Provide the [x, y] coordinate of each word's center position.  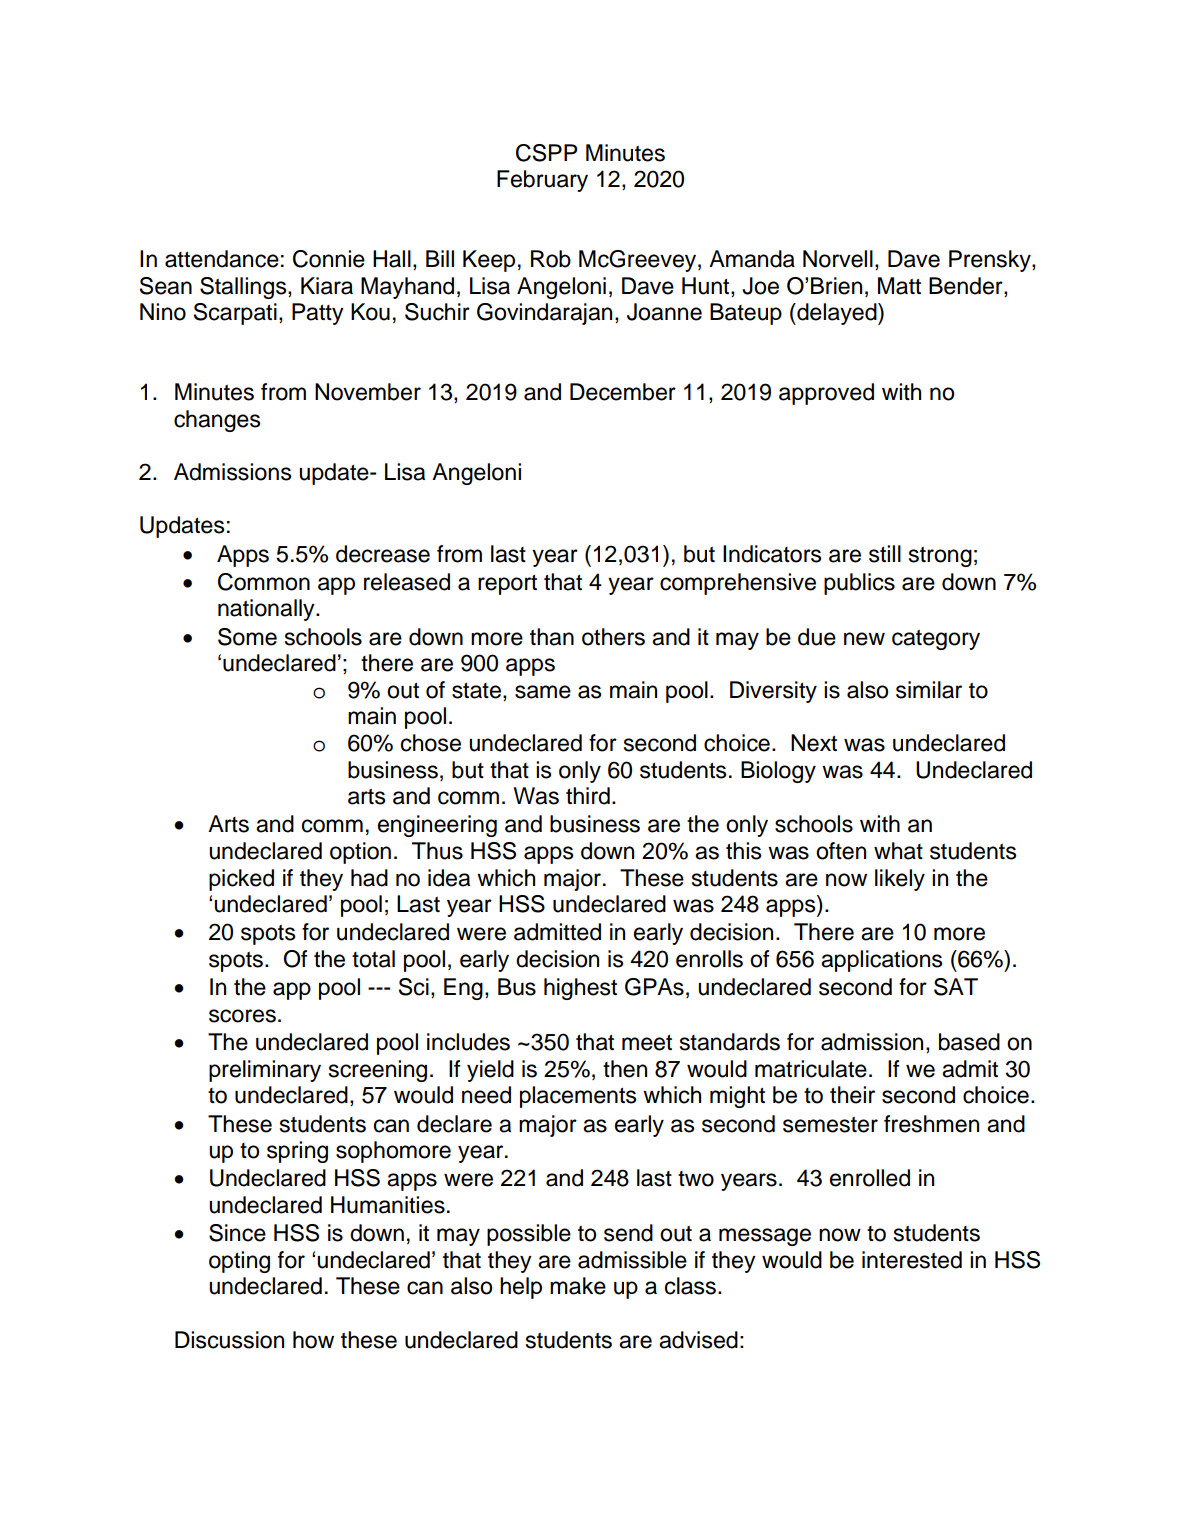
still [885, 554]
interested [912, 1260]
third [588, 796]
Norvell [838, 259]
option [360, 853]
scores [242, 1016]
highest [580, 989]
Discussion [229, 1340]
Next [814, 743]
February [542, 181]
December [623, 392]
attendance [222, 259]
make [578, 1286]
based [969, 1042]
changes [217, 421]
